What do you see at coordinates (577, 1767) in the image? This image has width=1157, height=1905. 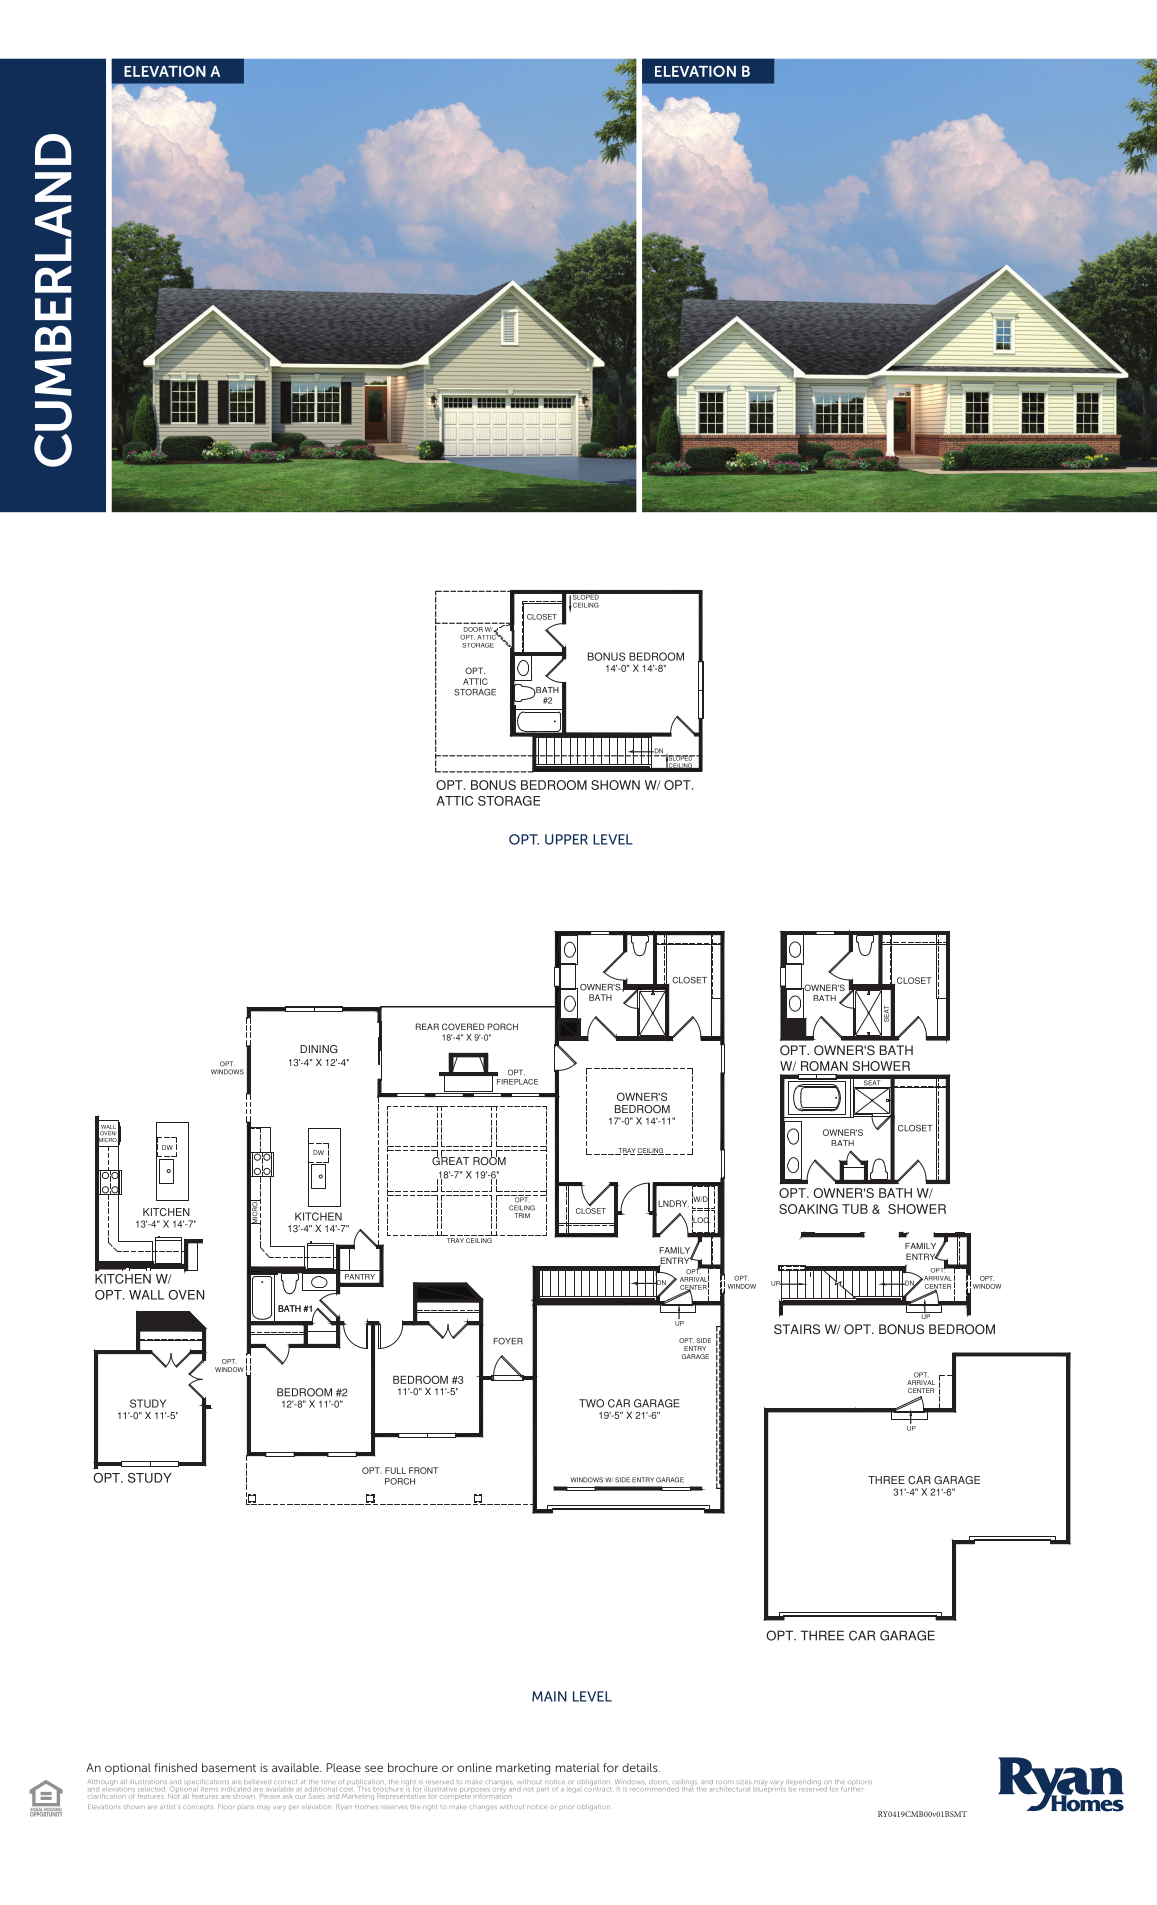 I see `material` at bounding box center [577, 1767].
